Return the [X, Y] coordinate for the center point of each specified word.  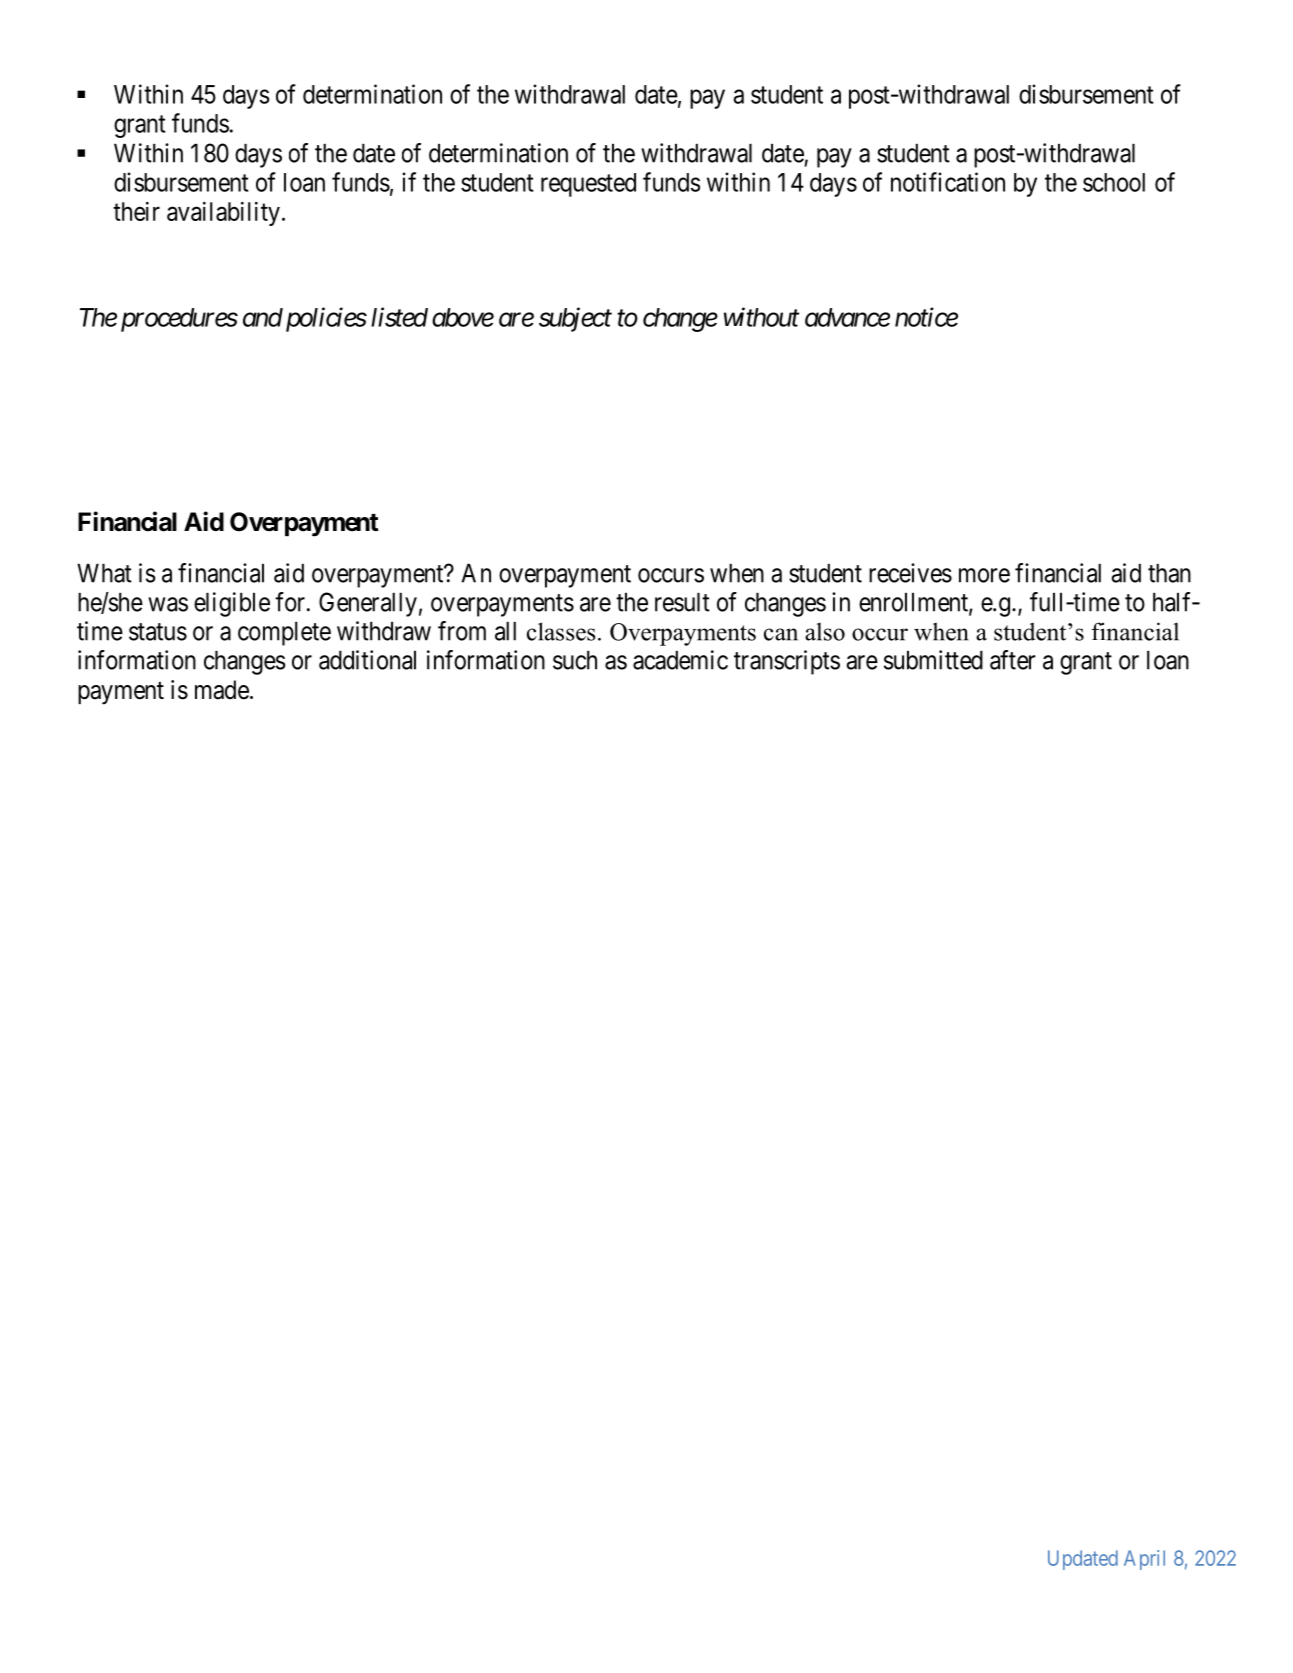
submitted [933, 660]
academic [680, 660]
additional [367, 660]
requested [588, 185]
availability [223, 214]
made [222, 690]
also [825, 632]
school [1114, 182]
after [1013, 660]
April [1144, 1560]
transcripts [787, 662]
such [575, 660]
